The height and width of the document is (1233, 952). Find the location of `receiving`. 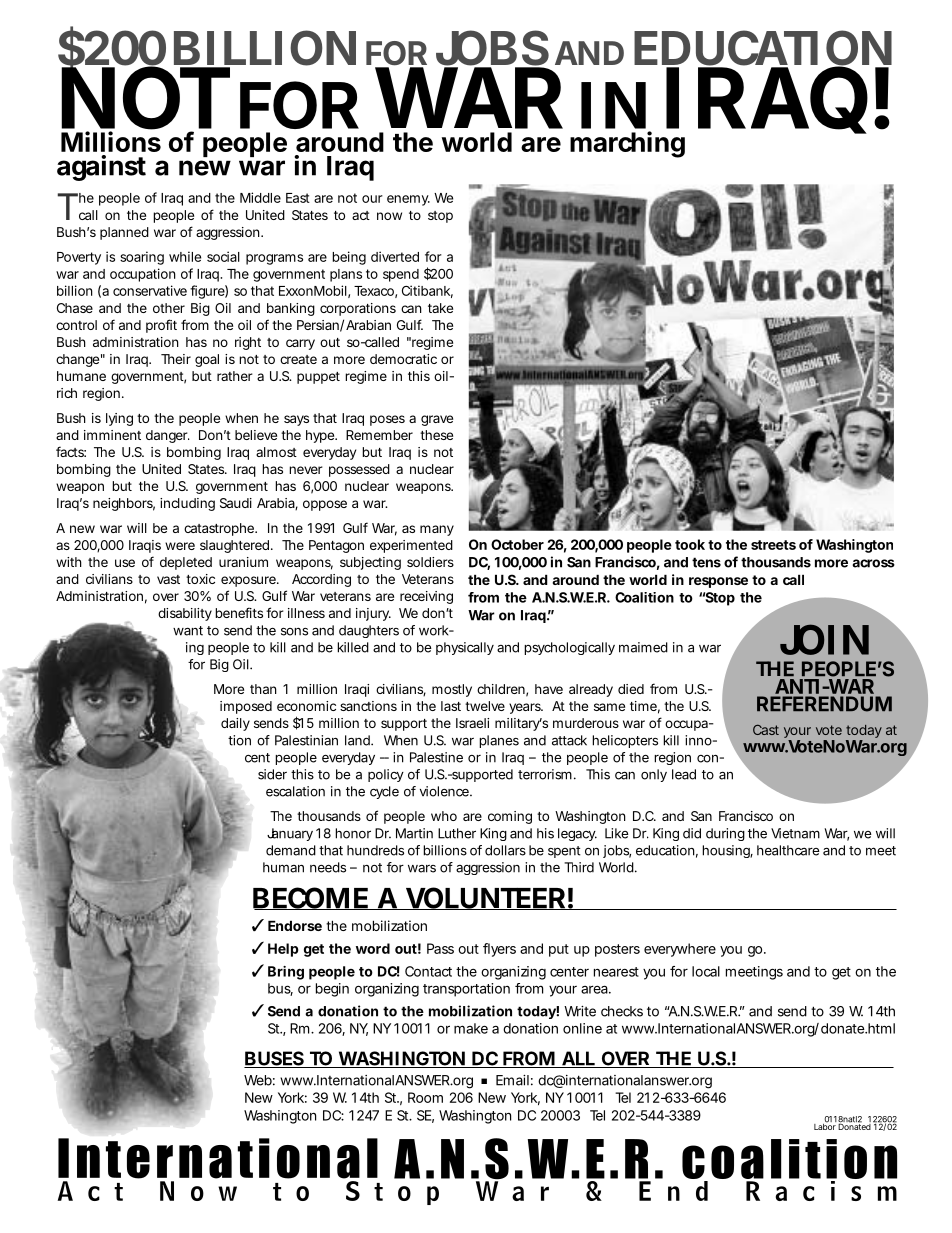

receiving is located at coordinates (426, 597).
